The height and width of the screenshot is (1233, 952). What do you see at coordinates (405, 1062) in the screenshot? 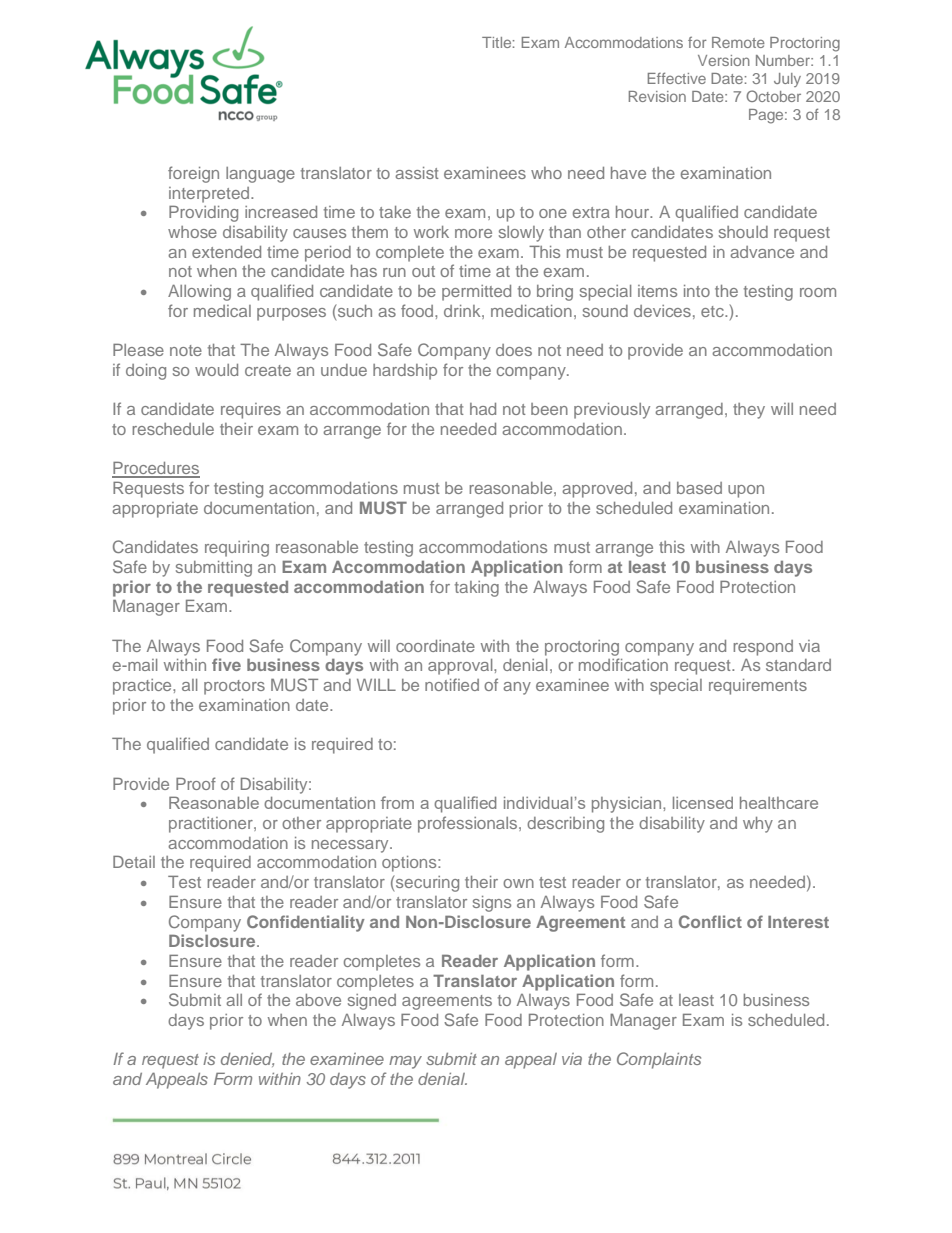
I see `may` at bounding box center [405, 1062].
